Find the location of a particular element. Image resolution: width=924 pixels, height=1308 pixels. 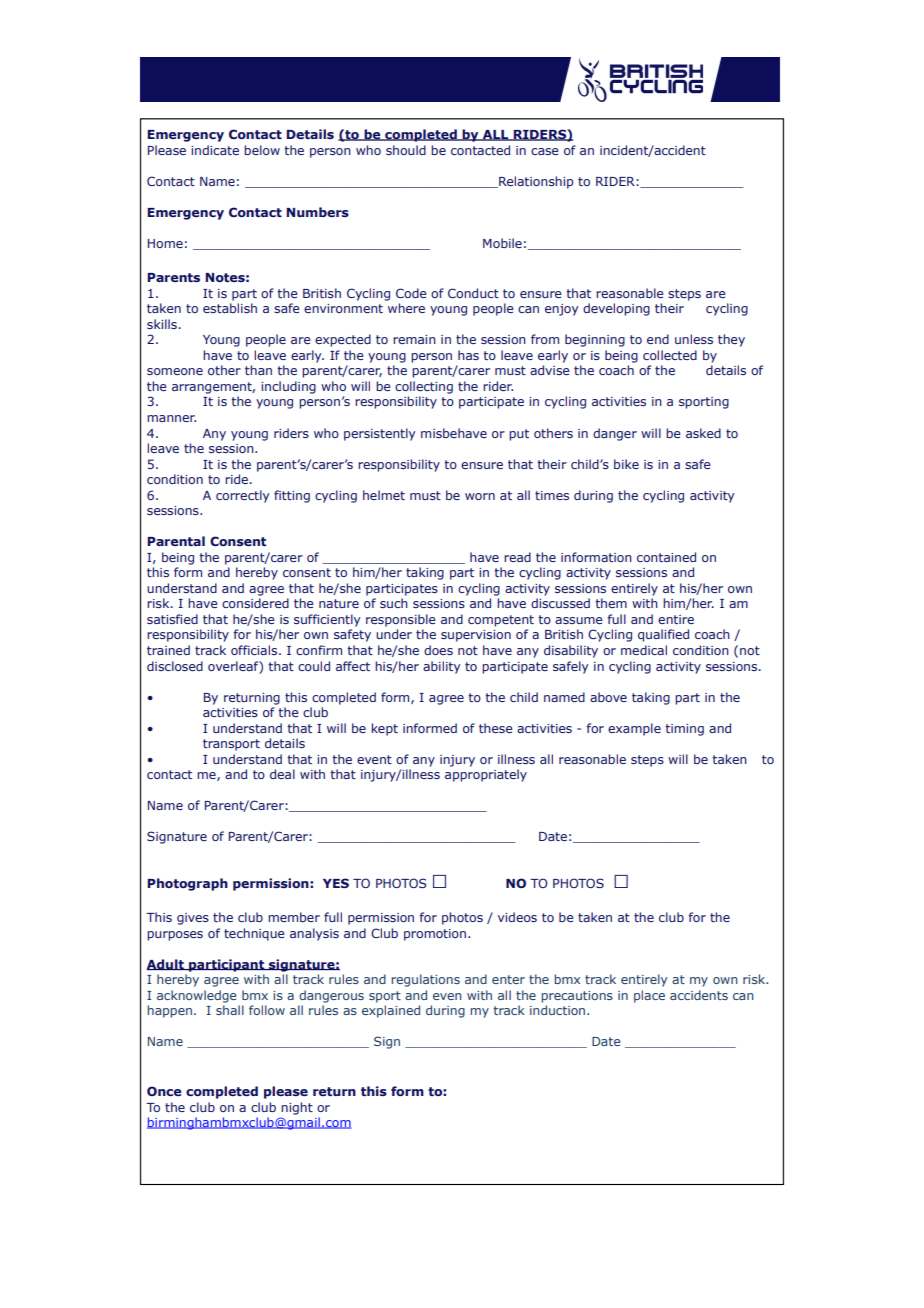

deal is located at coordinates (282, 774).
